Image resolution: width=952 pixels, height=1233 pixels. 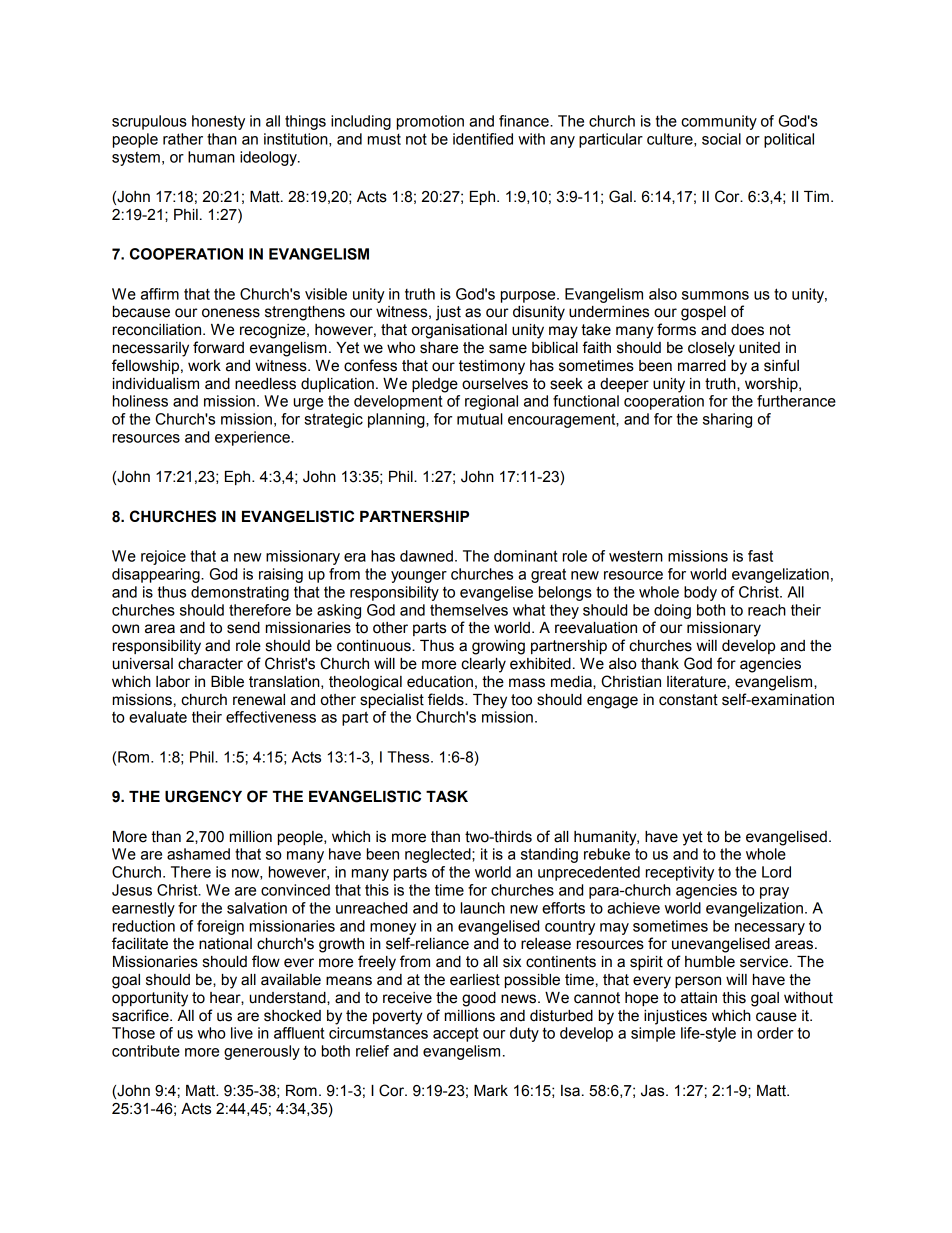 I want to click on order, so click(x=775, y=1033).
